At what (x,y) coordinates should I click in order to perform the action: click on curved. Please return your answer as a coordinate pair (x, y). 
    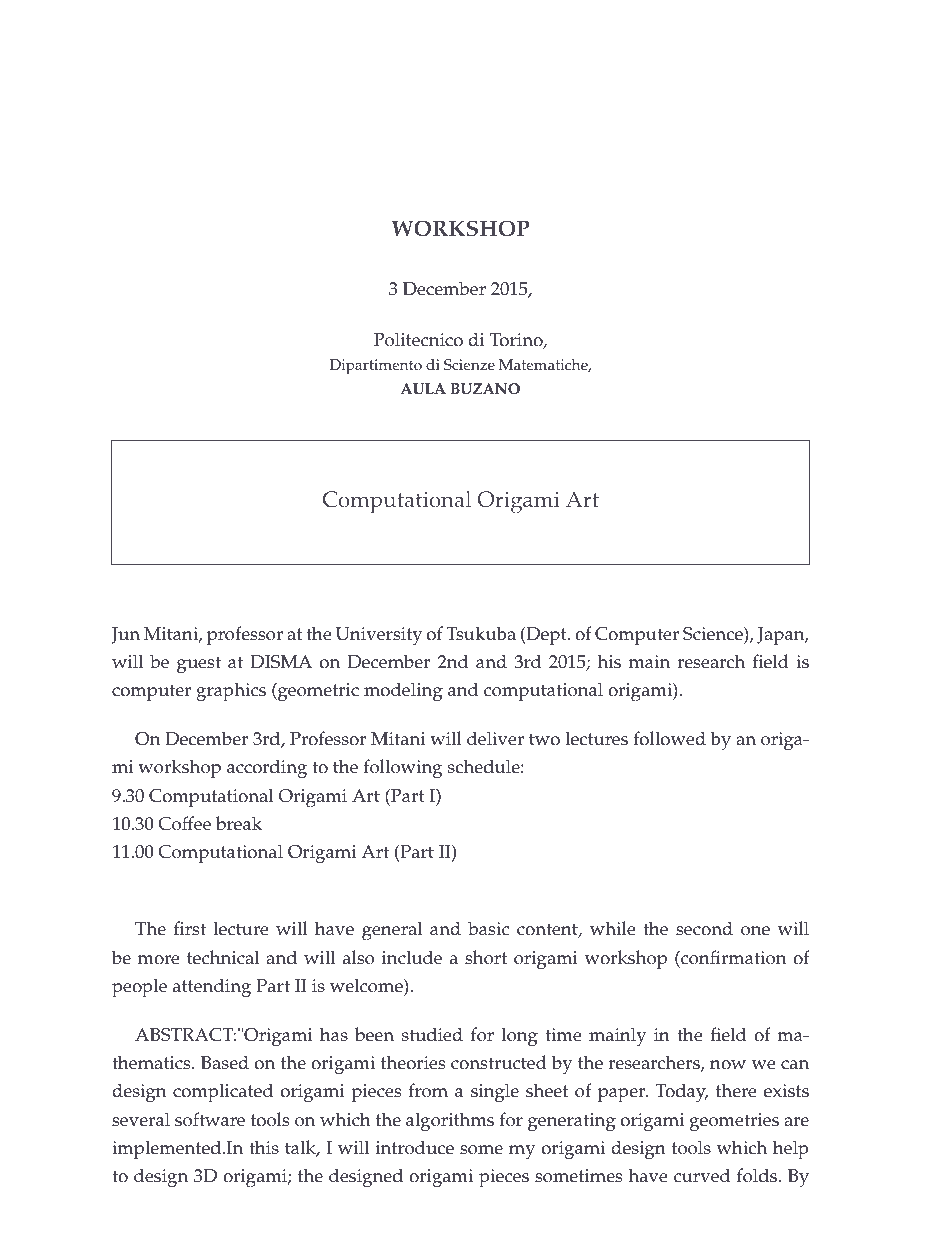
    Looking at the image, I should click on (702, 1175).
